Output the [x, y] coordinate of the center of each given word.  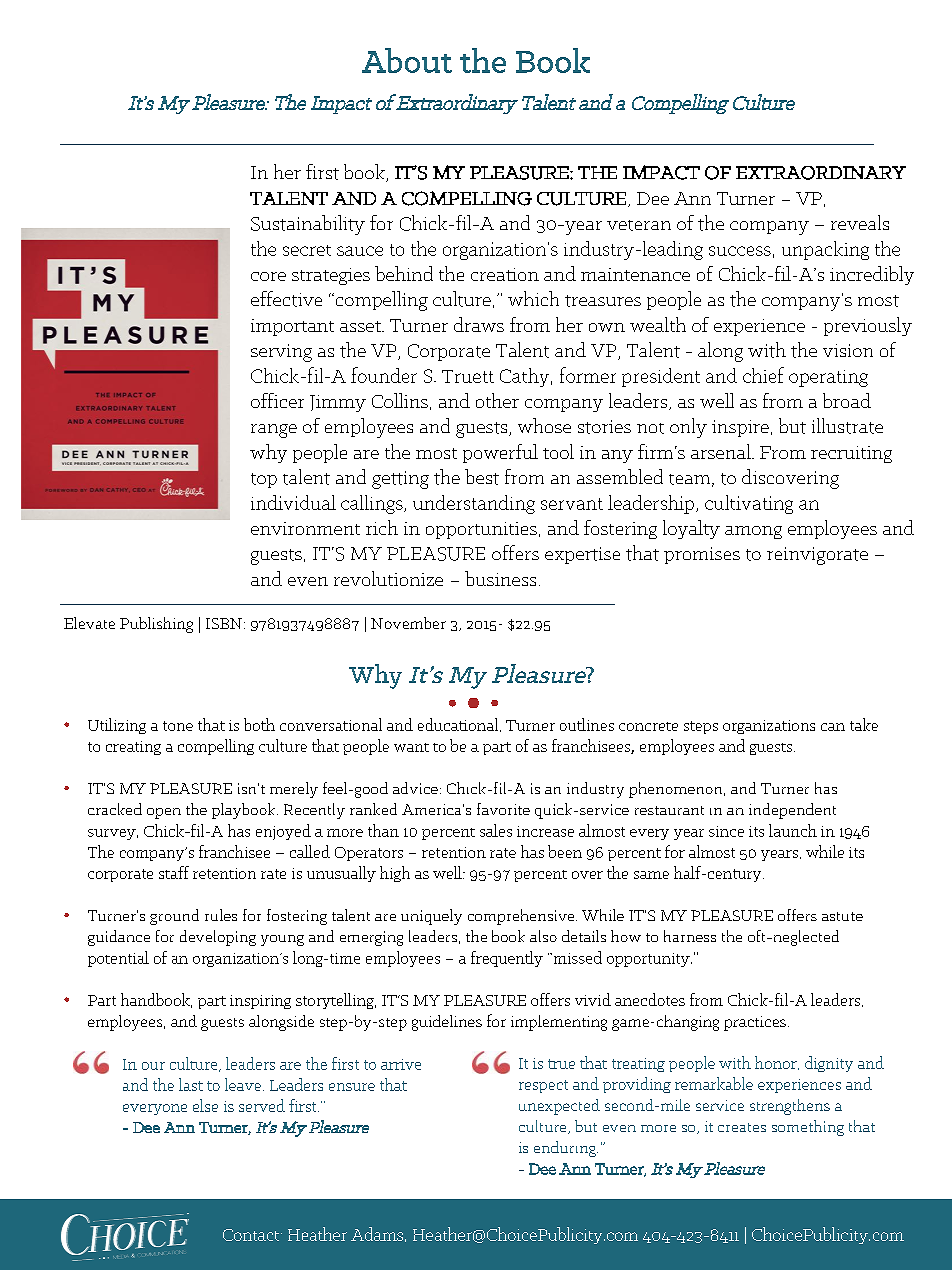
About [407, 60]
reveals [860, 222]
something [808, 1128]
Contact [252, 1235]
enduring [566, 1149]
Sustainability [308, 225]
